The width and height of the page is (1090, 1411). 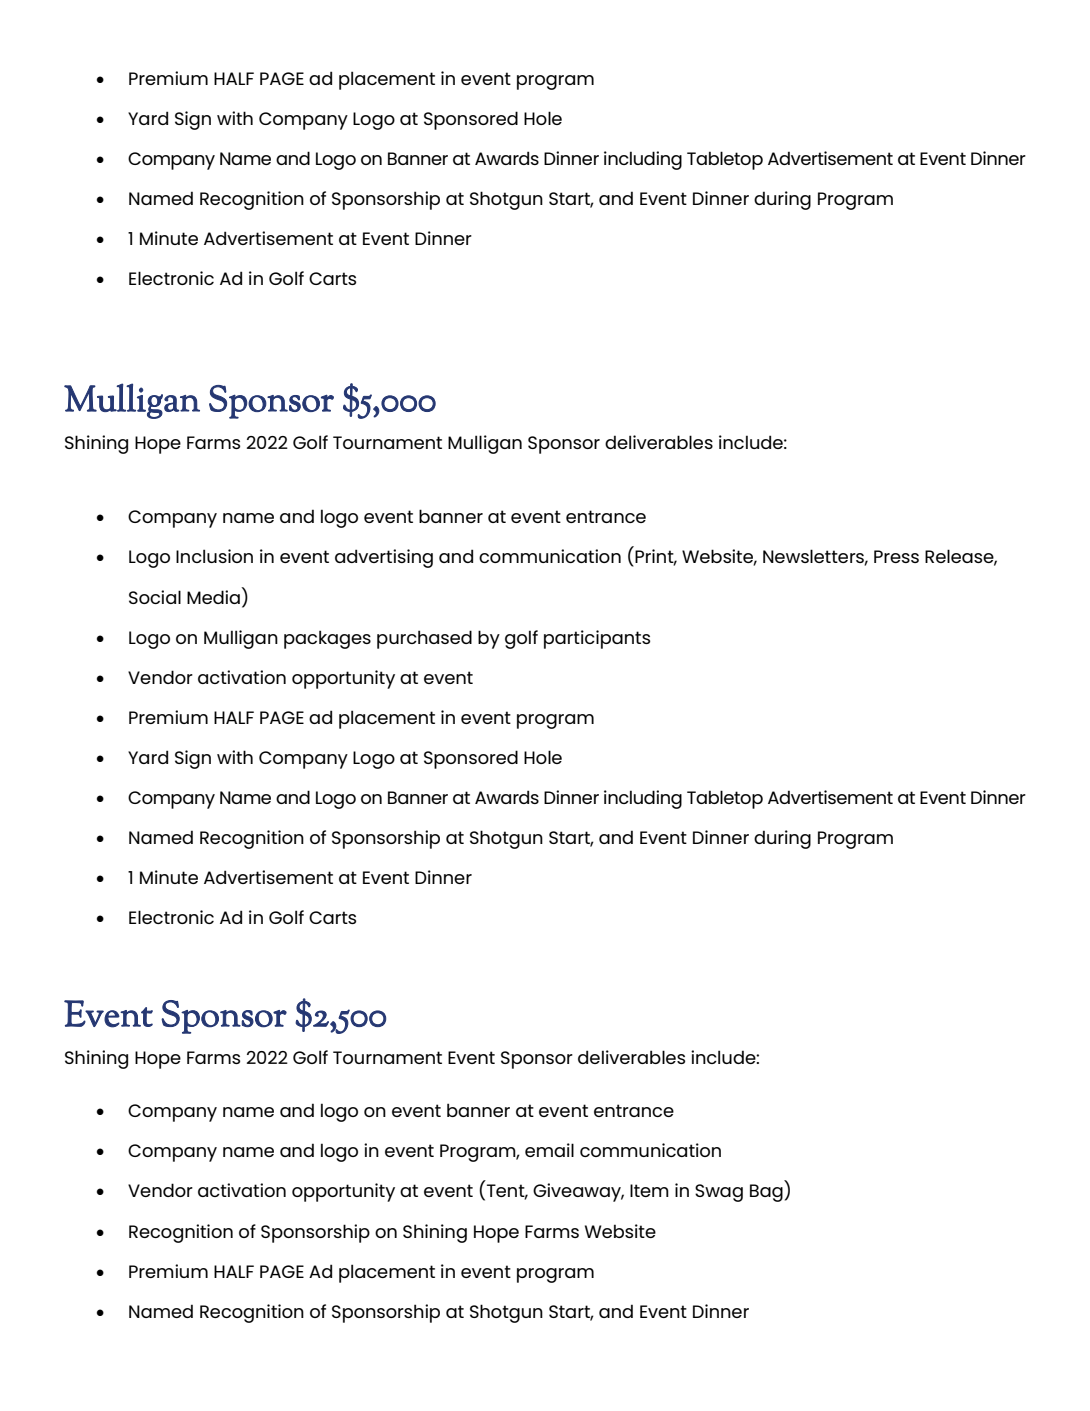 What do you see at coordinates (214, 556) in the page?
I see `Inclusion` at bounding box center [214, 556].
